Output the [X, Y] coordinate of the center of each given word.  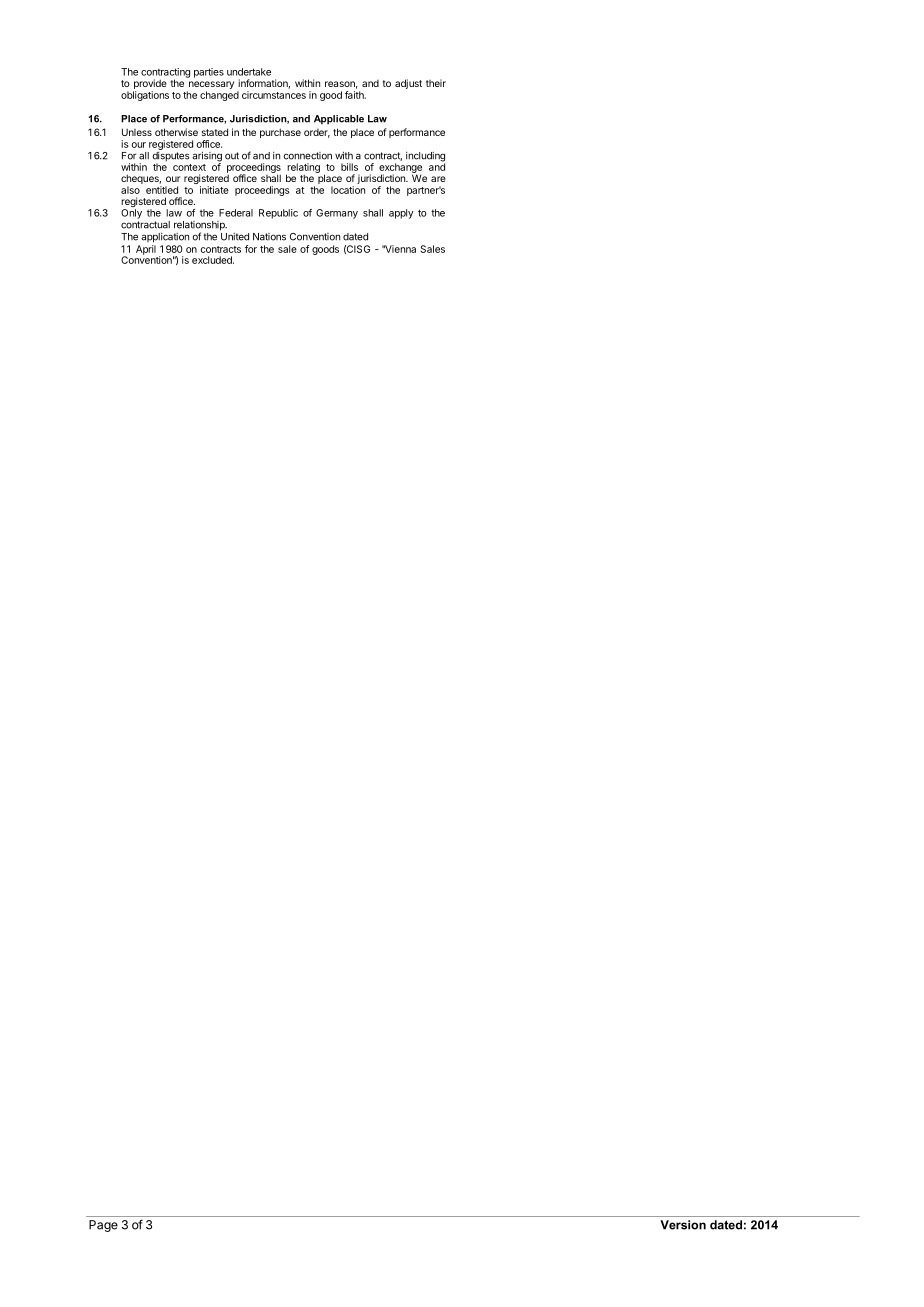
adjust [408, 84]
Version [683, 1225]
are [438, 179]
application [165, 238]
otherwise [176, 132]
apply [401, 214]
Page [103, 1226]
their [436, 83]
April [146, 250]
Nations [269, 237]
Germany [337, 214]
